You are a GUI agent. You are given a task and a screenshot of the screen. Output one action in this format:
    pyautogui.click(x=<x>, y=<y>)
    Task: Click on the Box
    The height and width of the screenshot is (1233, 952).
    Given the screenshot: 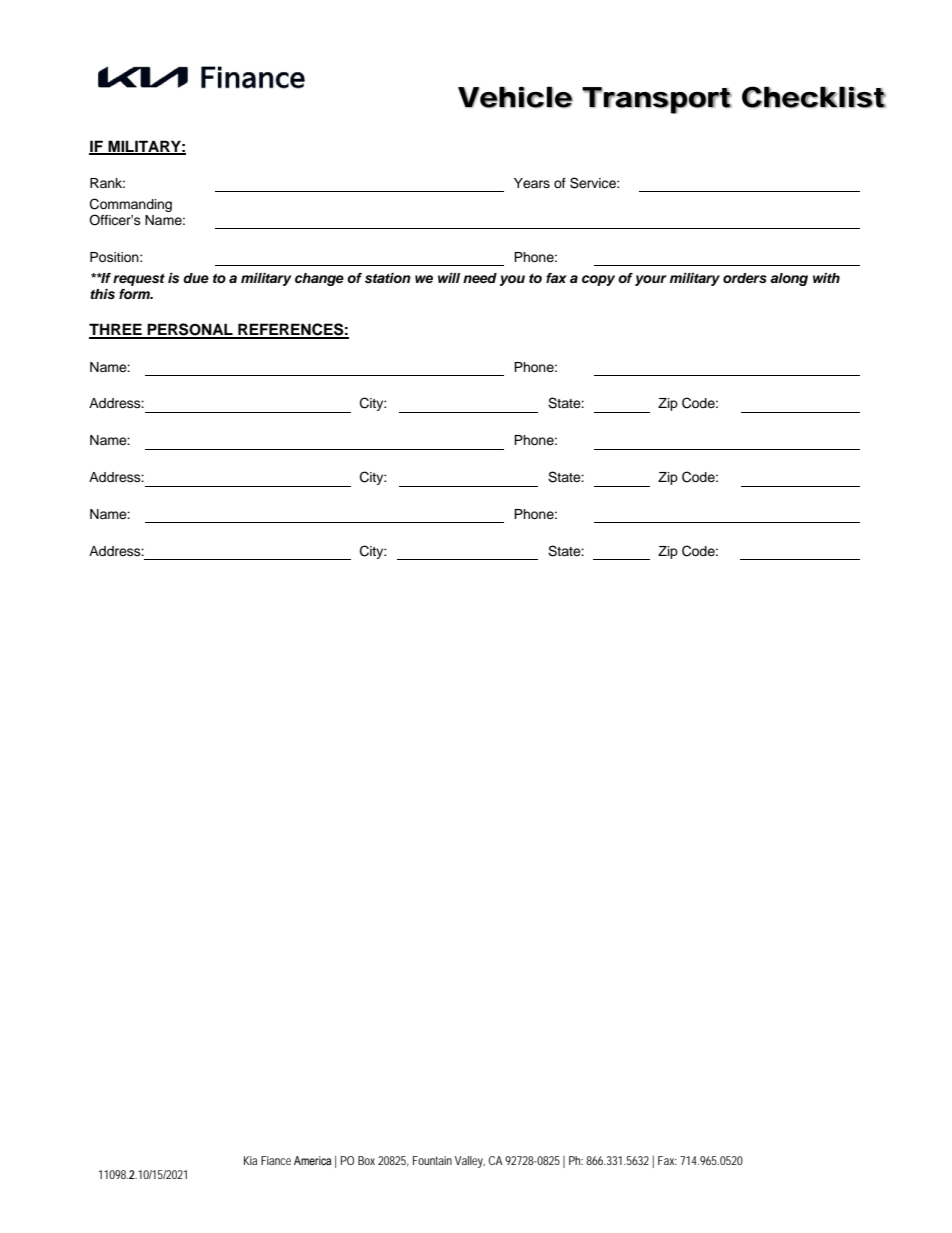 What is the action you would take?
    pyautogui.click(x=366, y=1160)
